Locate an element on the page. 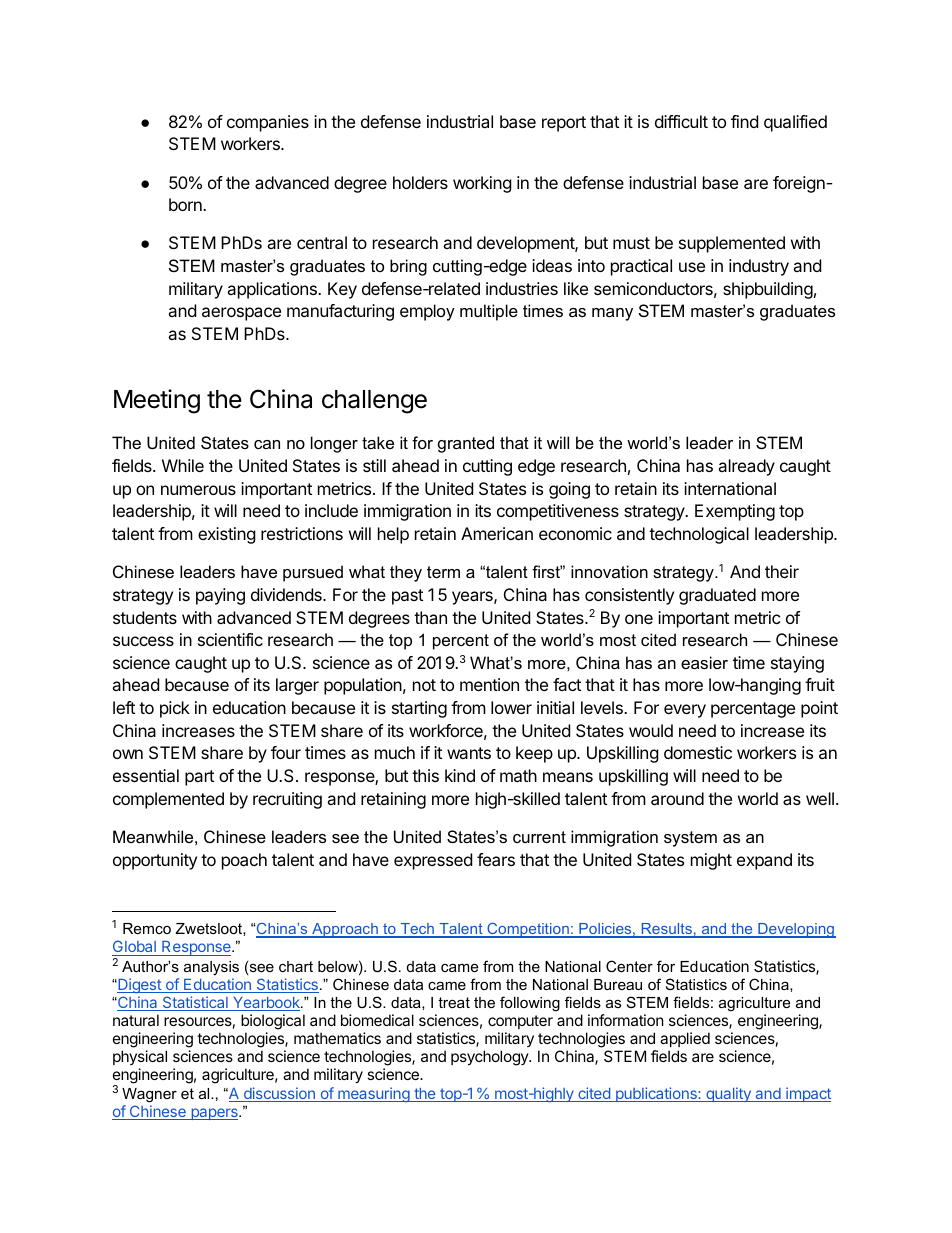  might is located at coordinates (711, 861).
